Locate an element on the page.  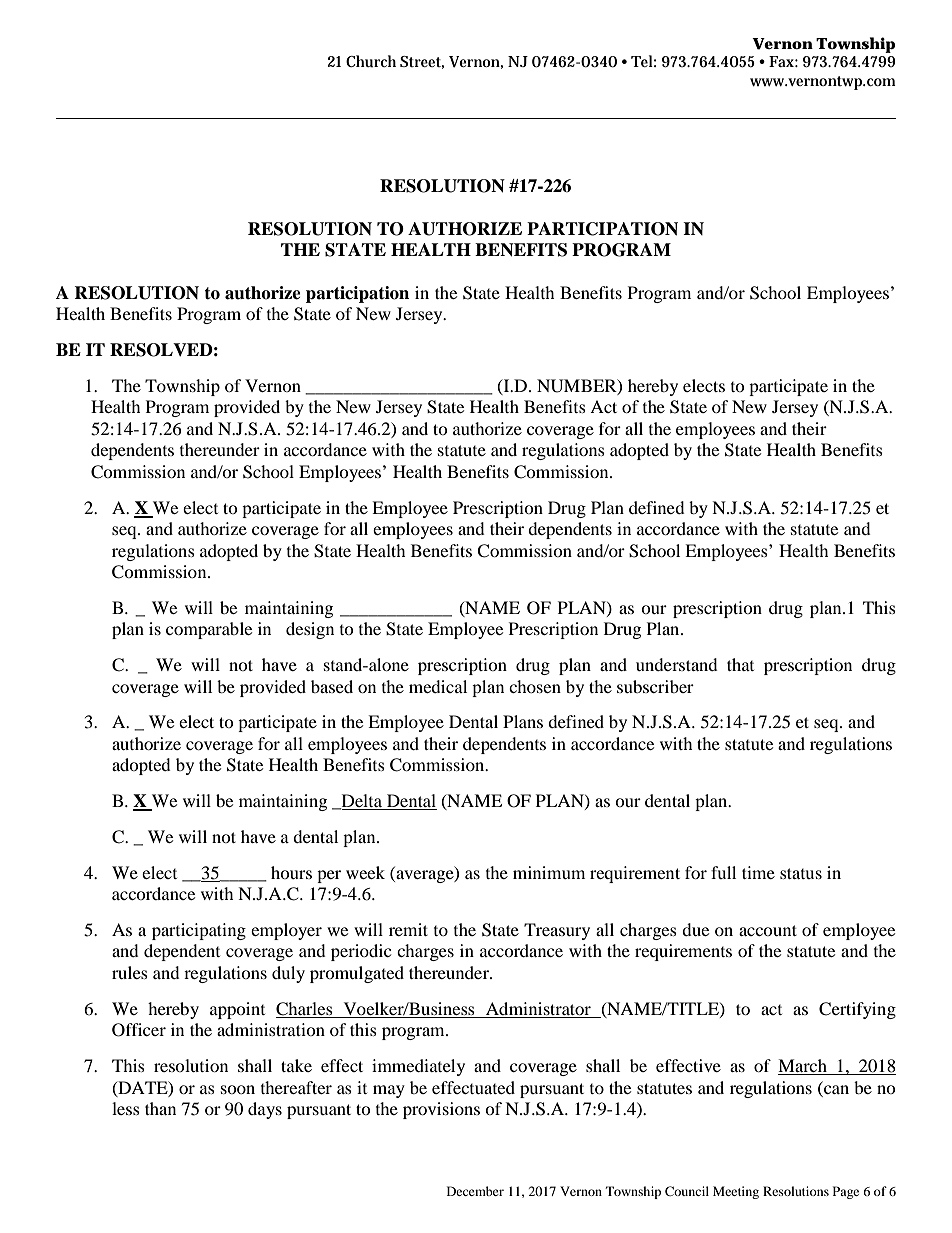
Church is located at coordinates (371, 61).
